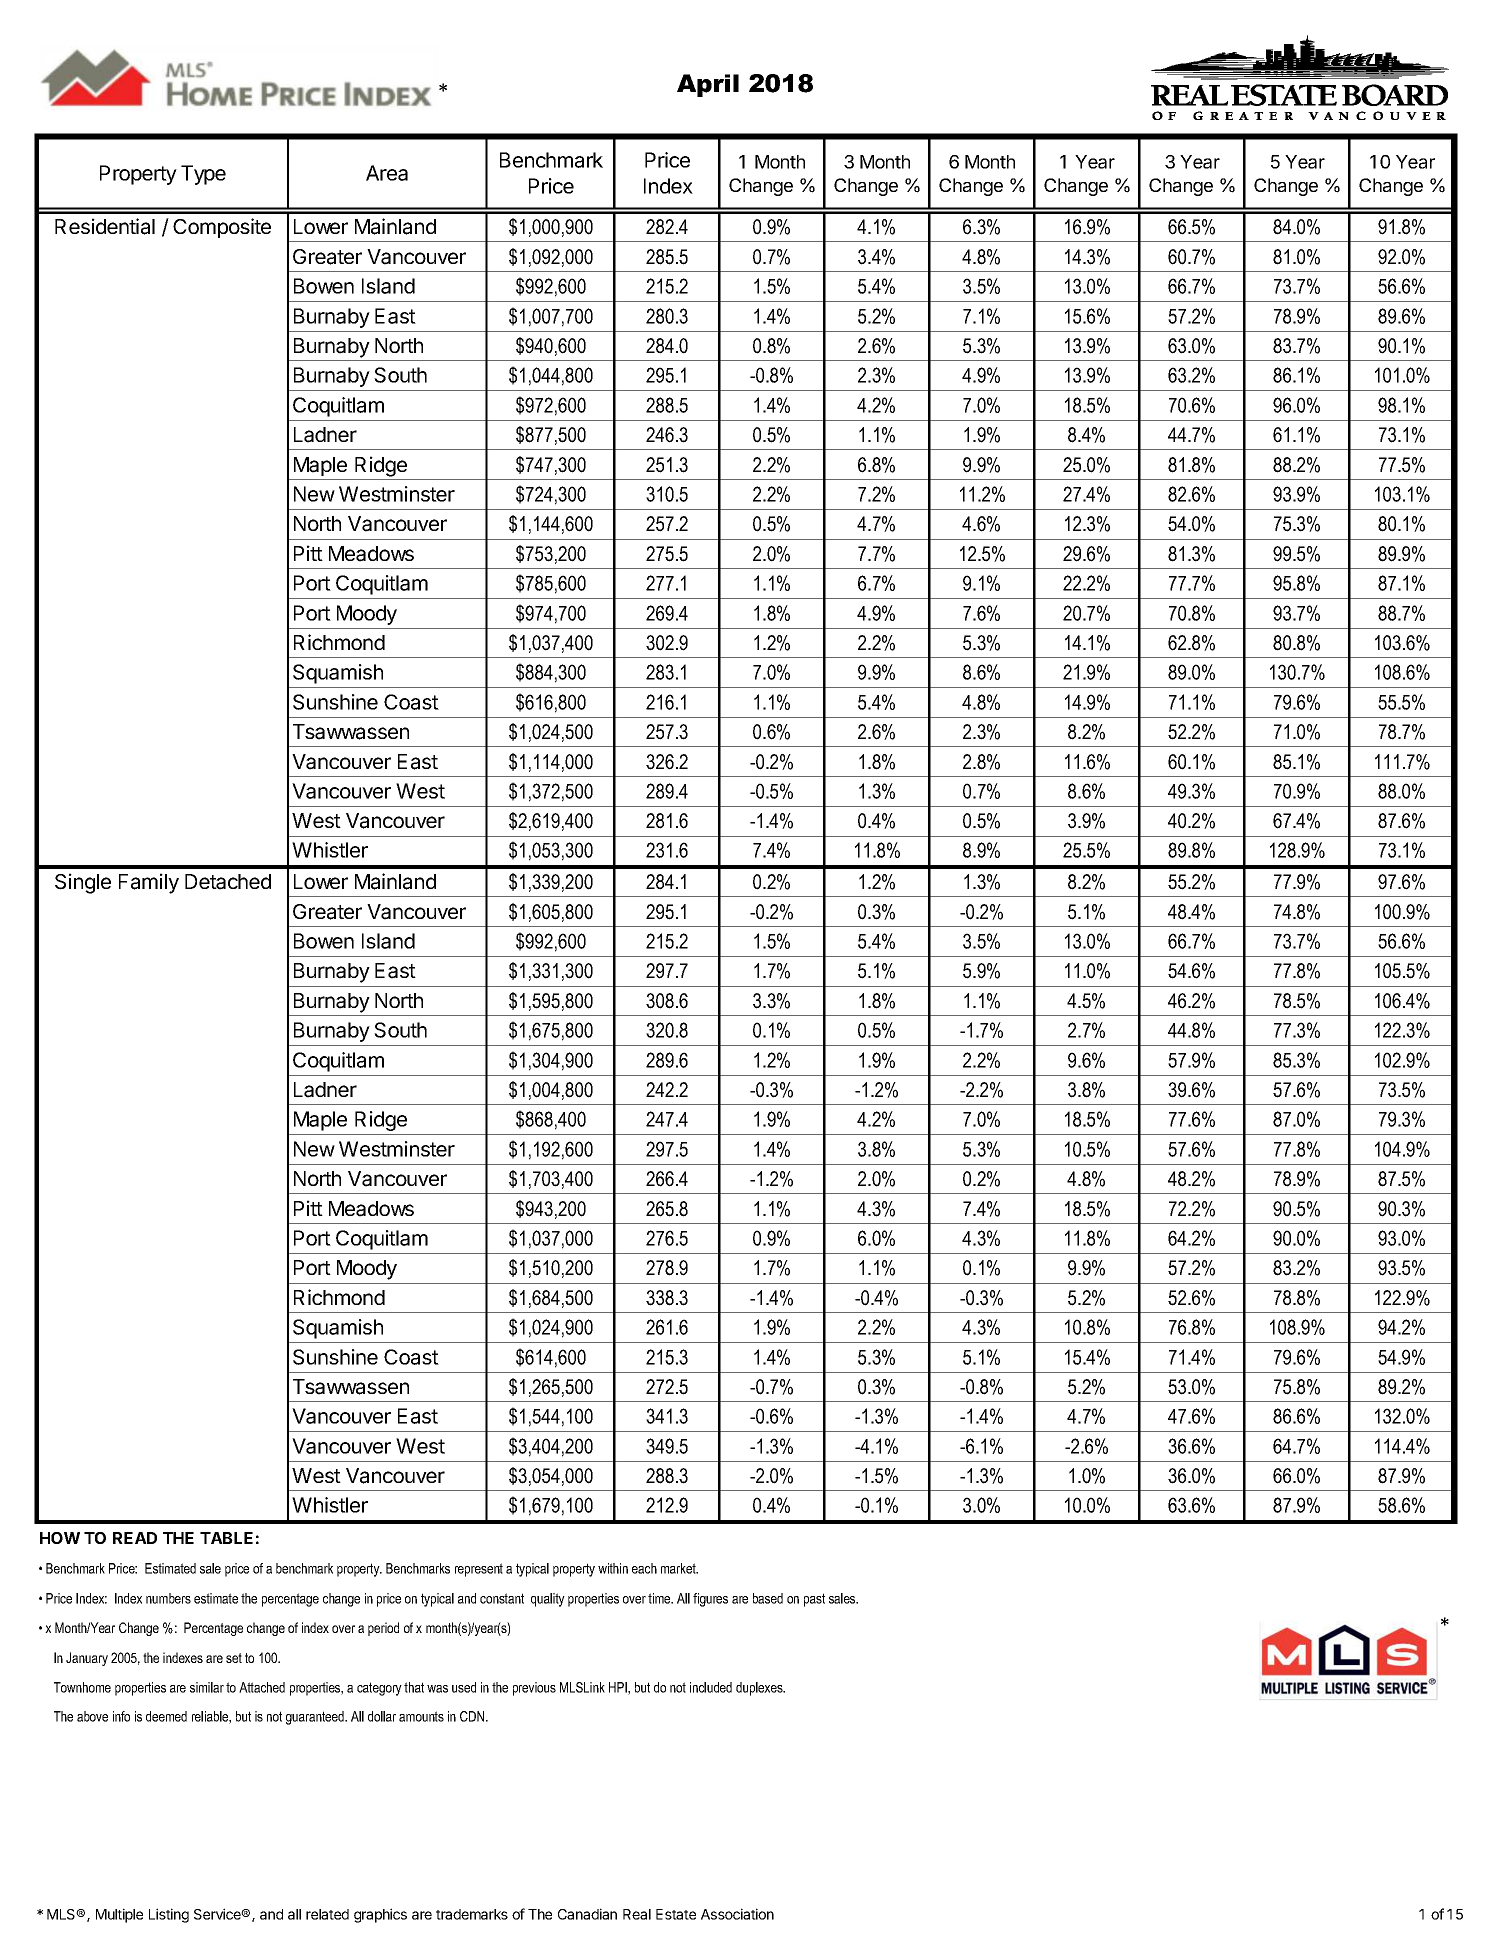  Describe the element at coordinates (203, 175) in the image. I see `Type` at that location.
